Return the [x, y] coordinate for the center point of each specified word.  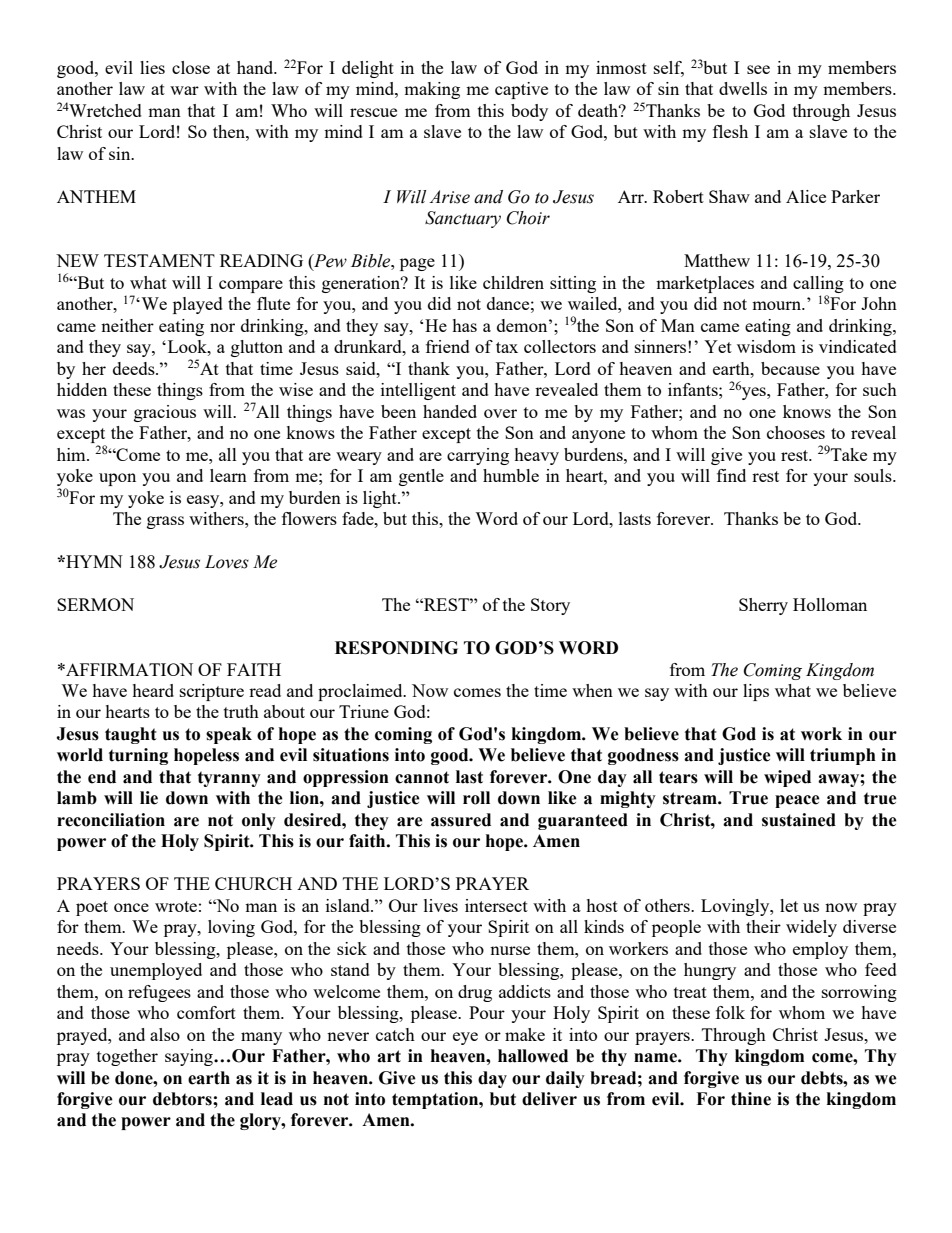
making [432, 90]
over [500, 413]
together [127, 1057]
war [184, 90]
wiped [787, 778]
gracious [165, 413]
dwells [743, 88]
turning [138, 756]
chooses [796, 432]
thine [751, 1099]
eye [465, 1038]
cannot [422, 777]
